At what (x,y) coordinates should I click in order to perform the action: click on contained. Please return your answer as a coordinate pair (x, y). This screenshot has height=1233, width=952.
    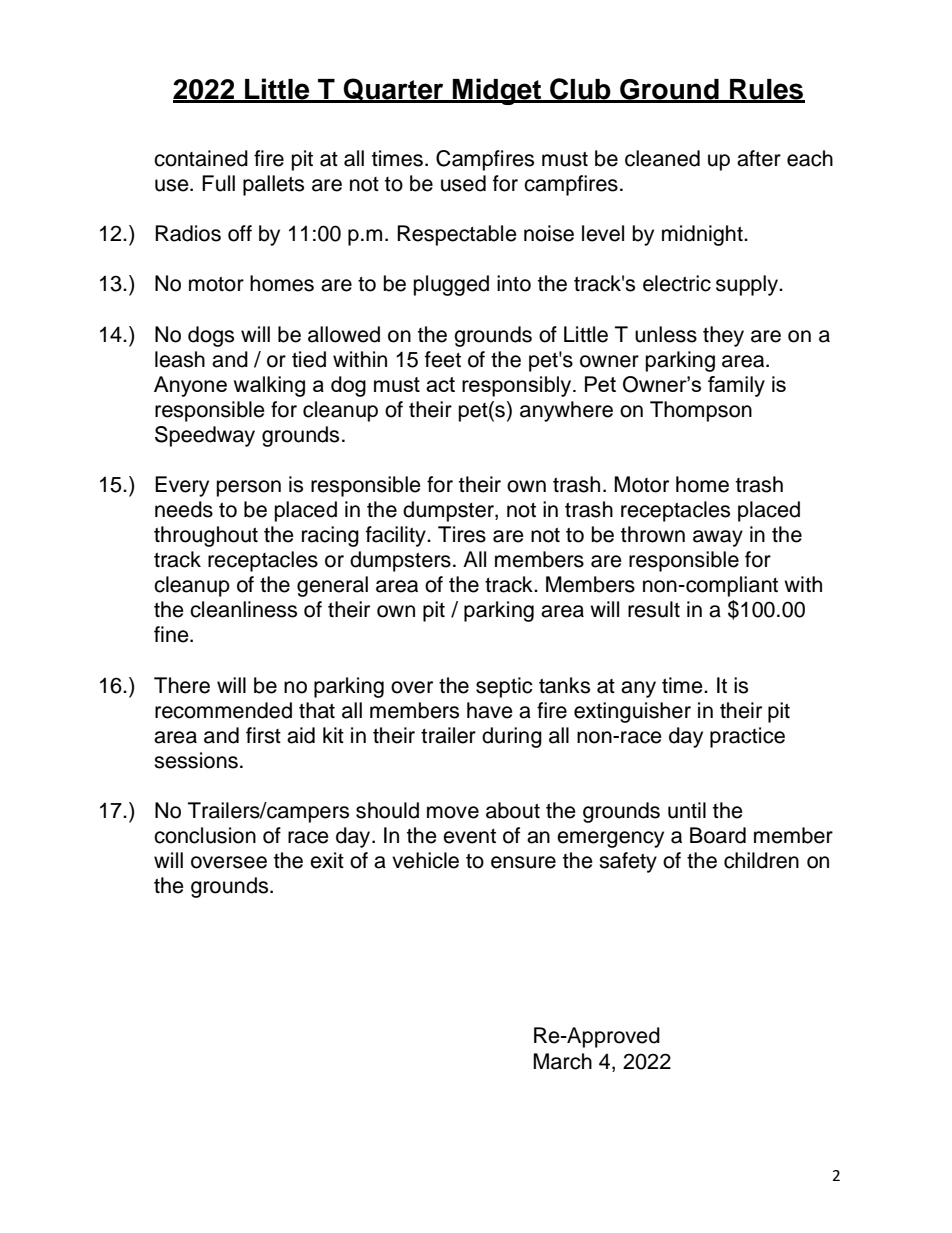
    Looking at the image, I should click on (201, 158).
